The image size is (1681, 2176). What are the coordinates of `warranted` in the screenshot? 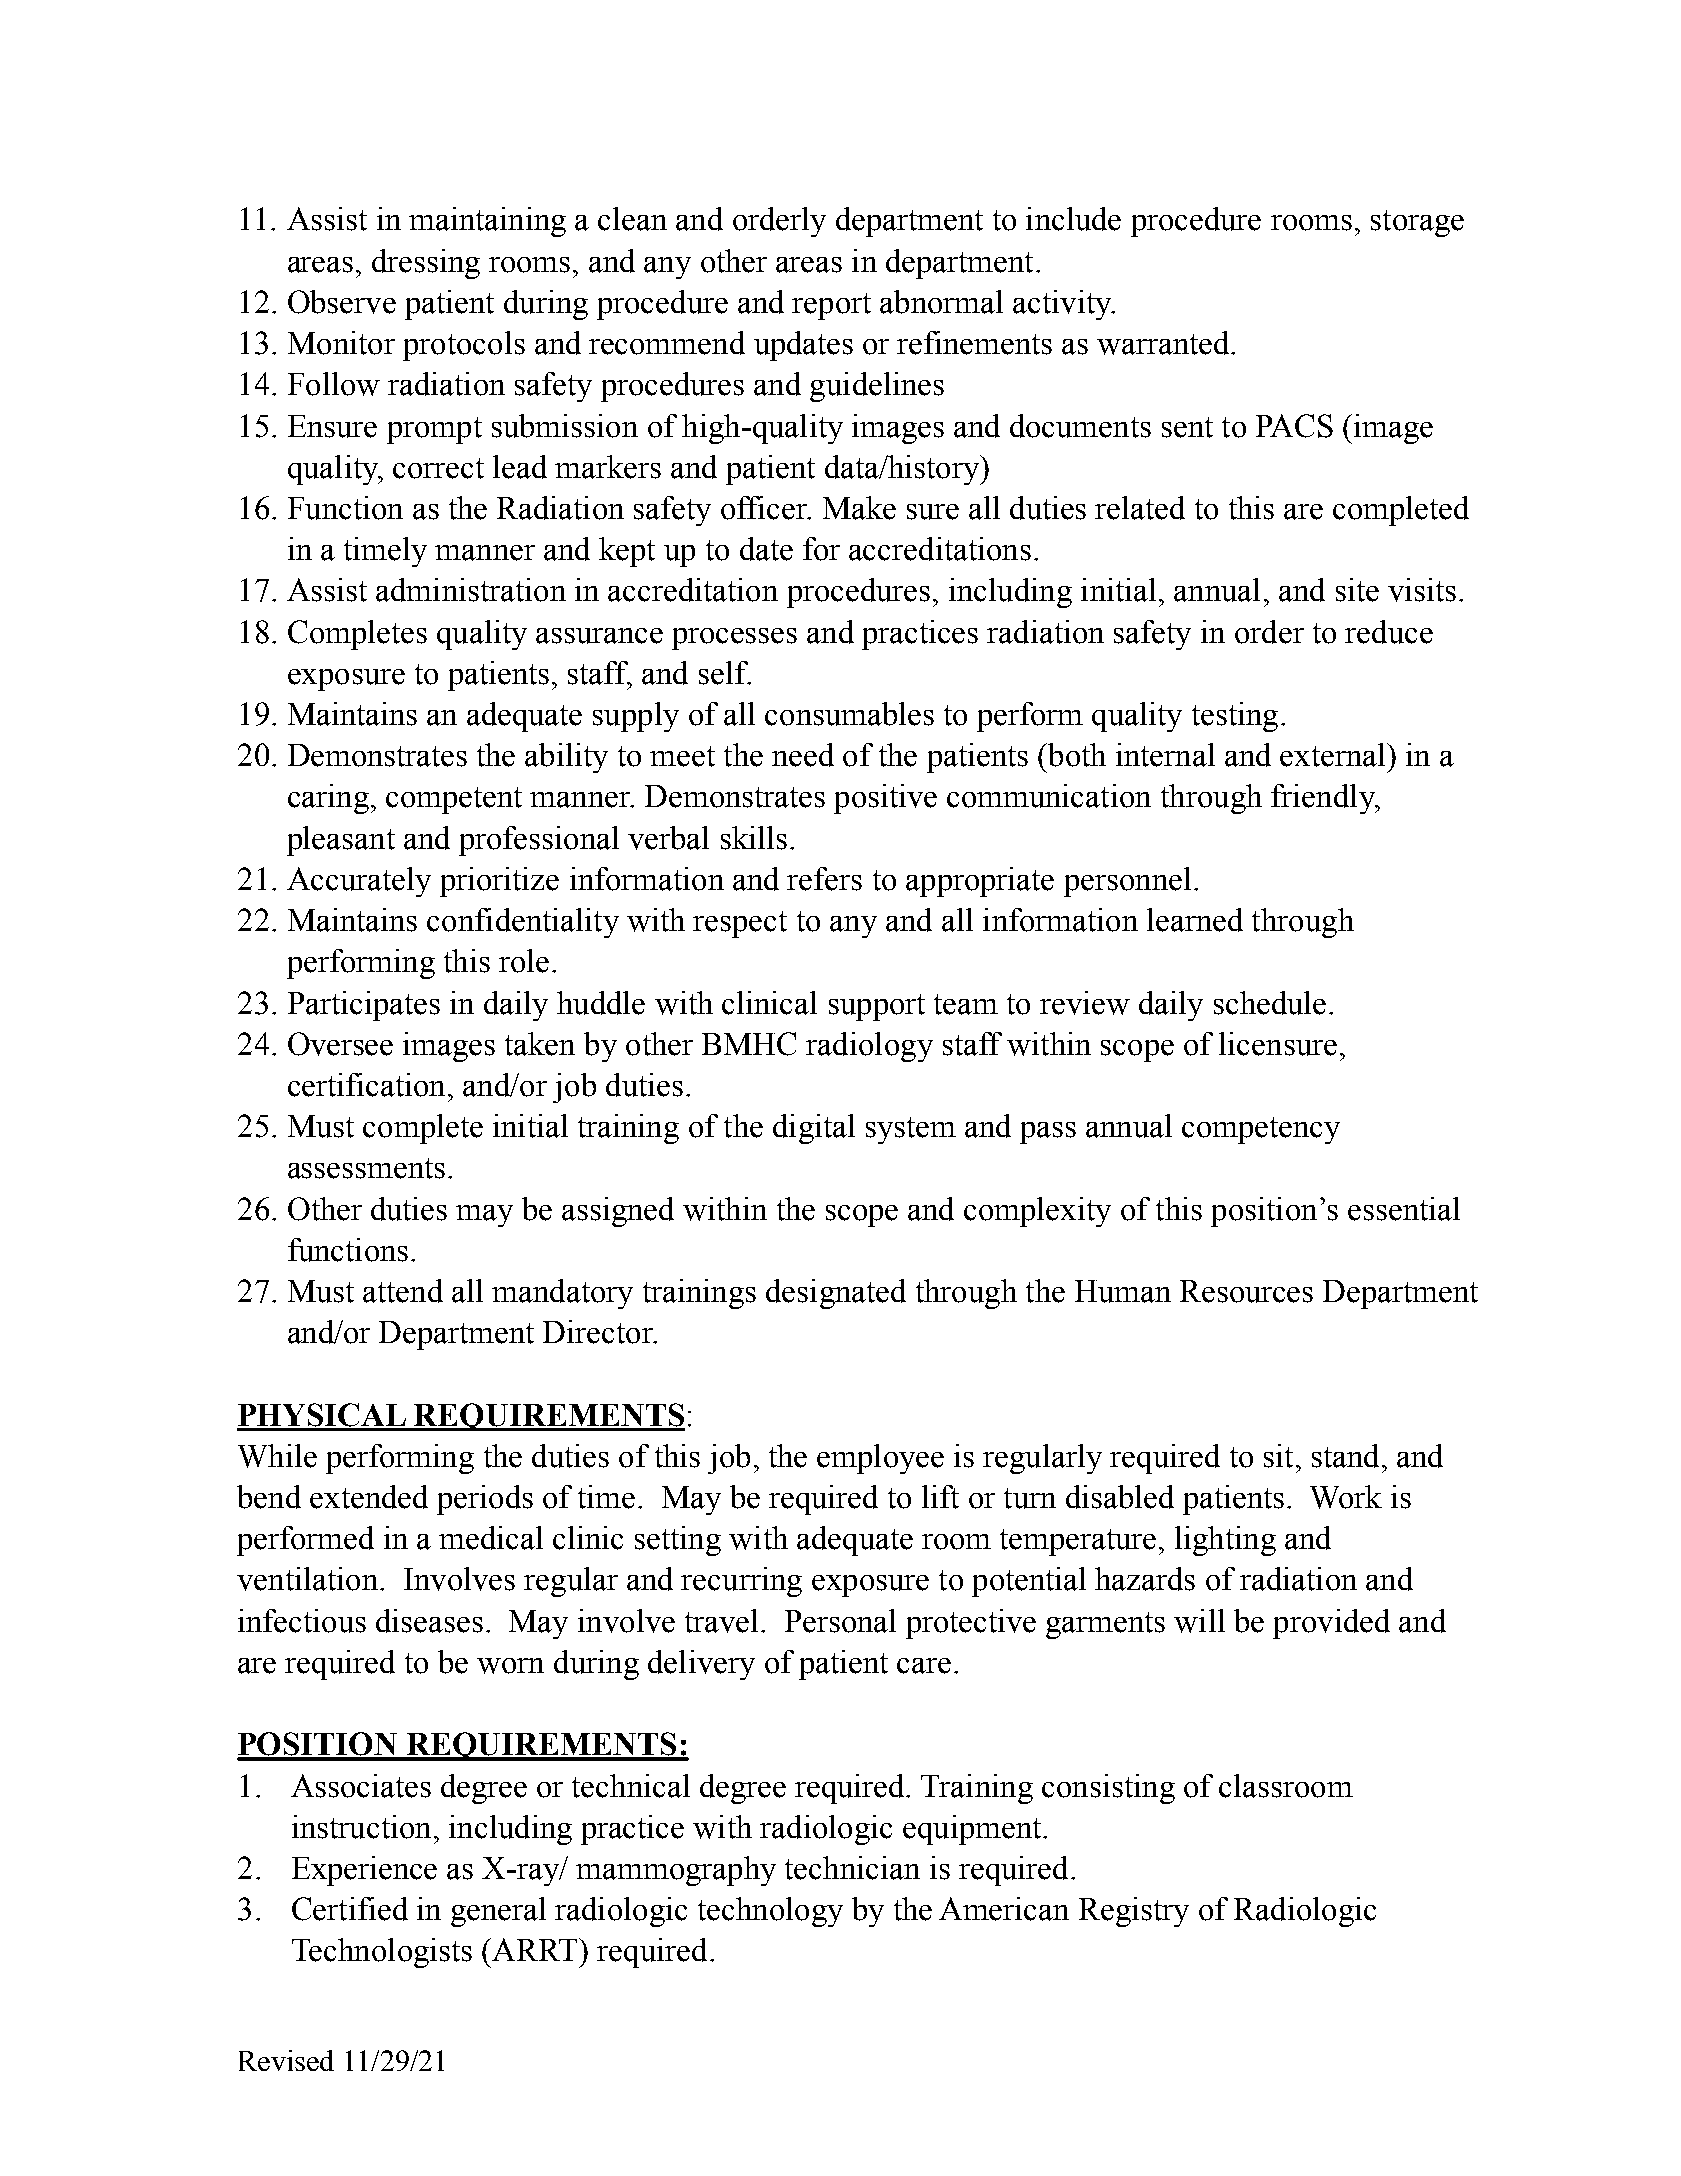 It's located at (1164, 343).
